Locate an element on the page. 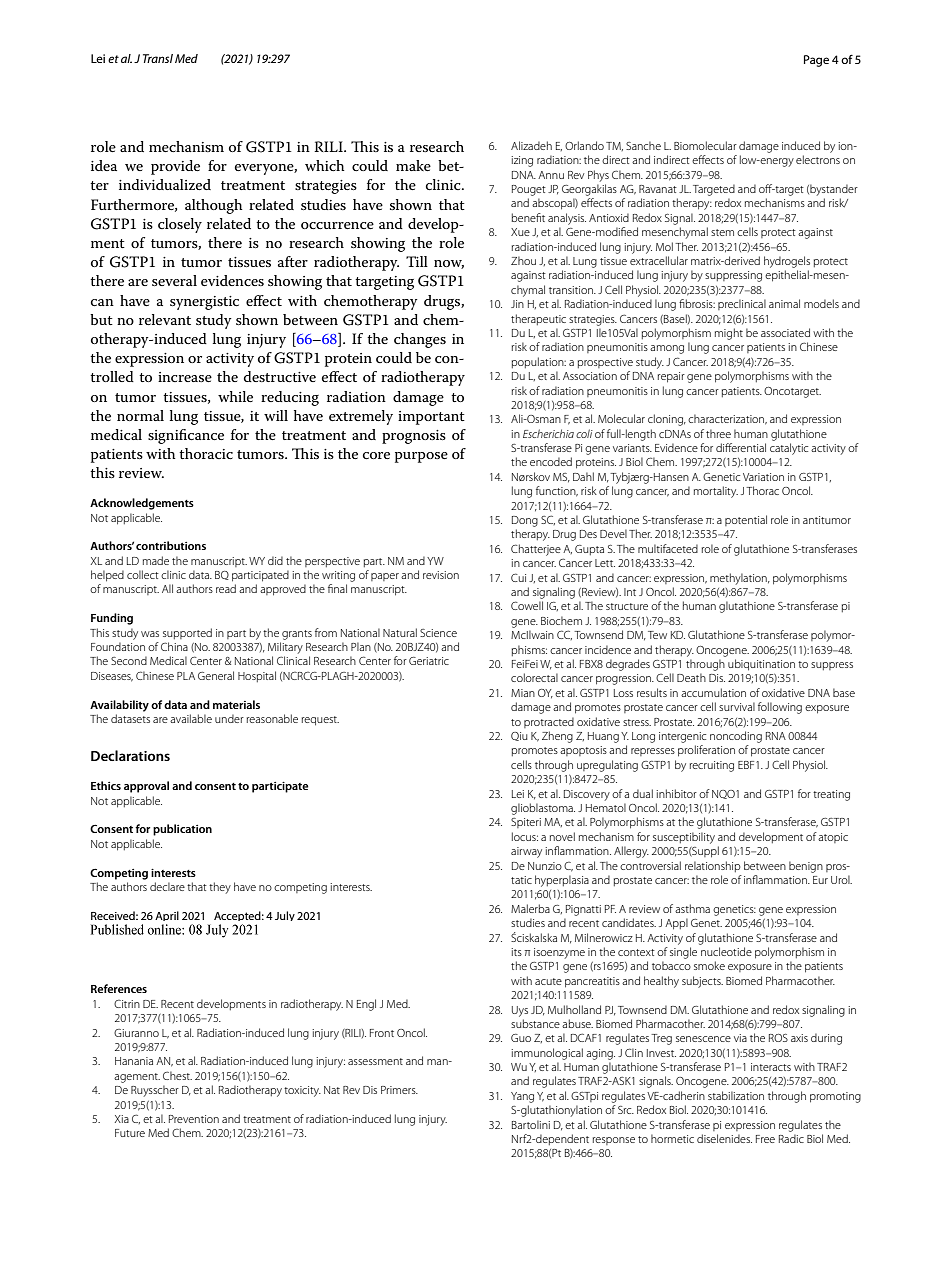 The image size is (952, 1265). read is located at coordinates (226, 588).
